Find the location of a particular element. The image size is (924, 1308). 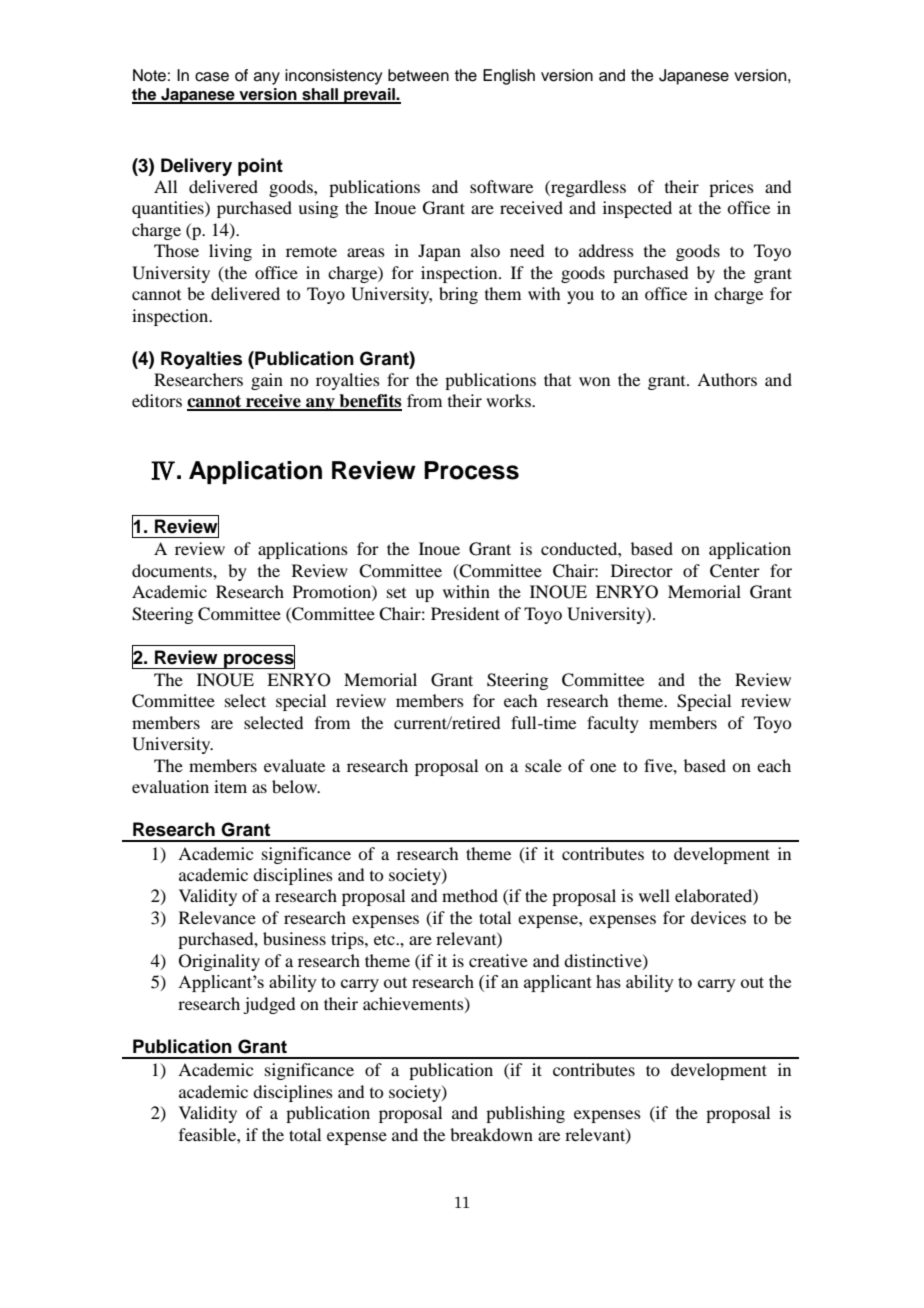

prices is located at coordinates (731, 188).
